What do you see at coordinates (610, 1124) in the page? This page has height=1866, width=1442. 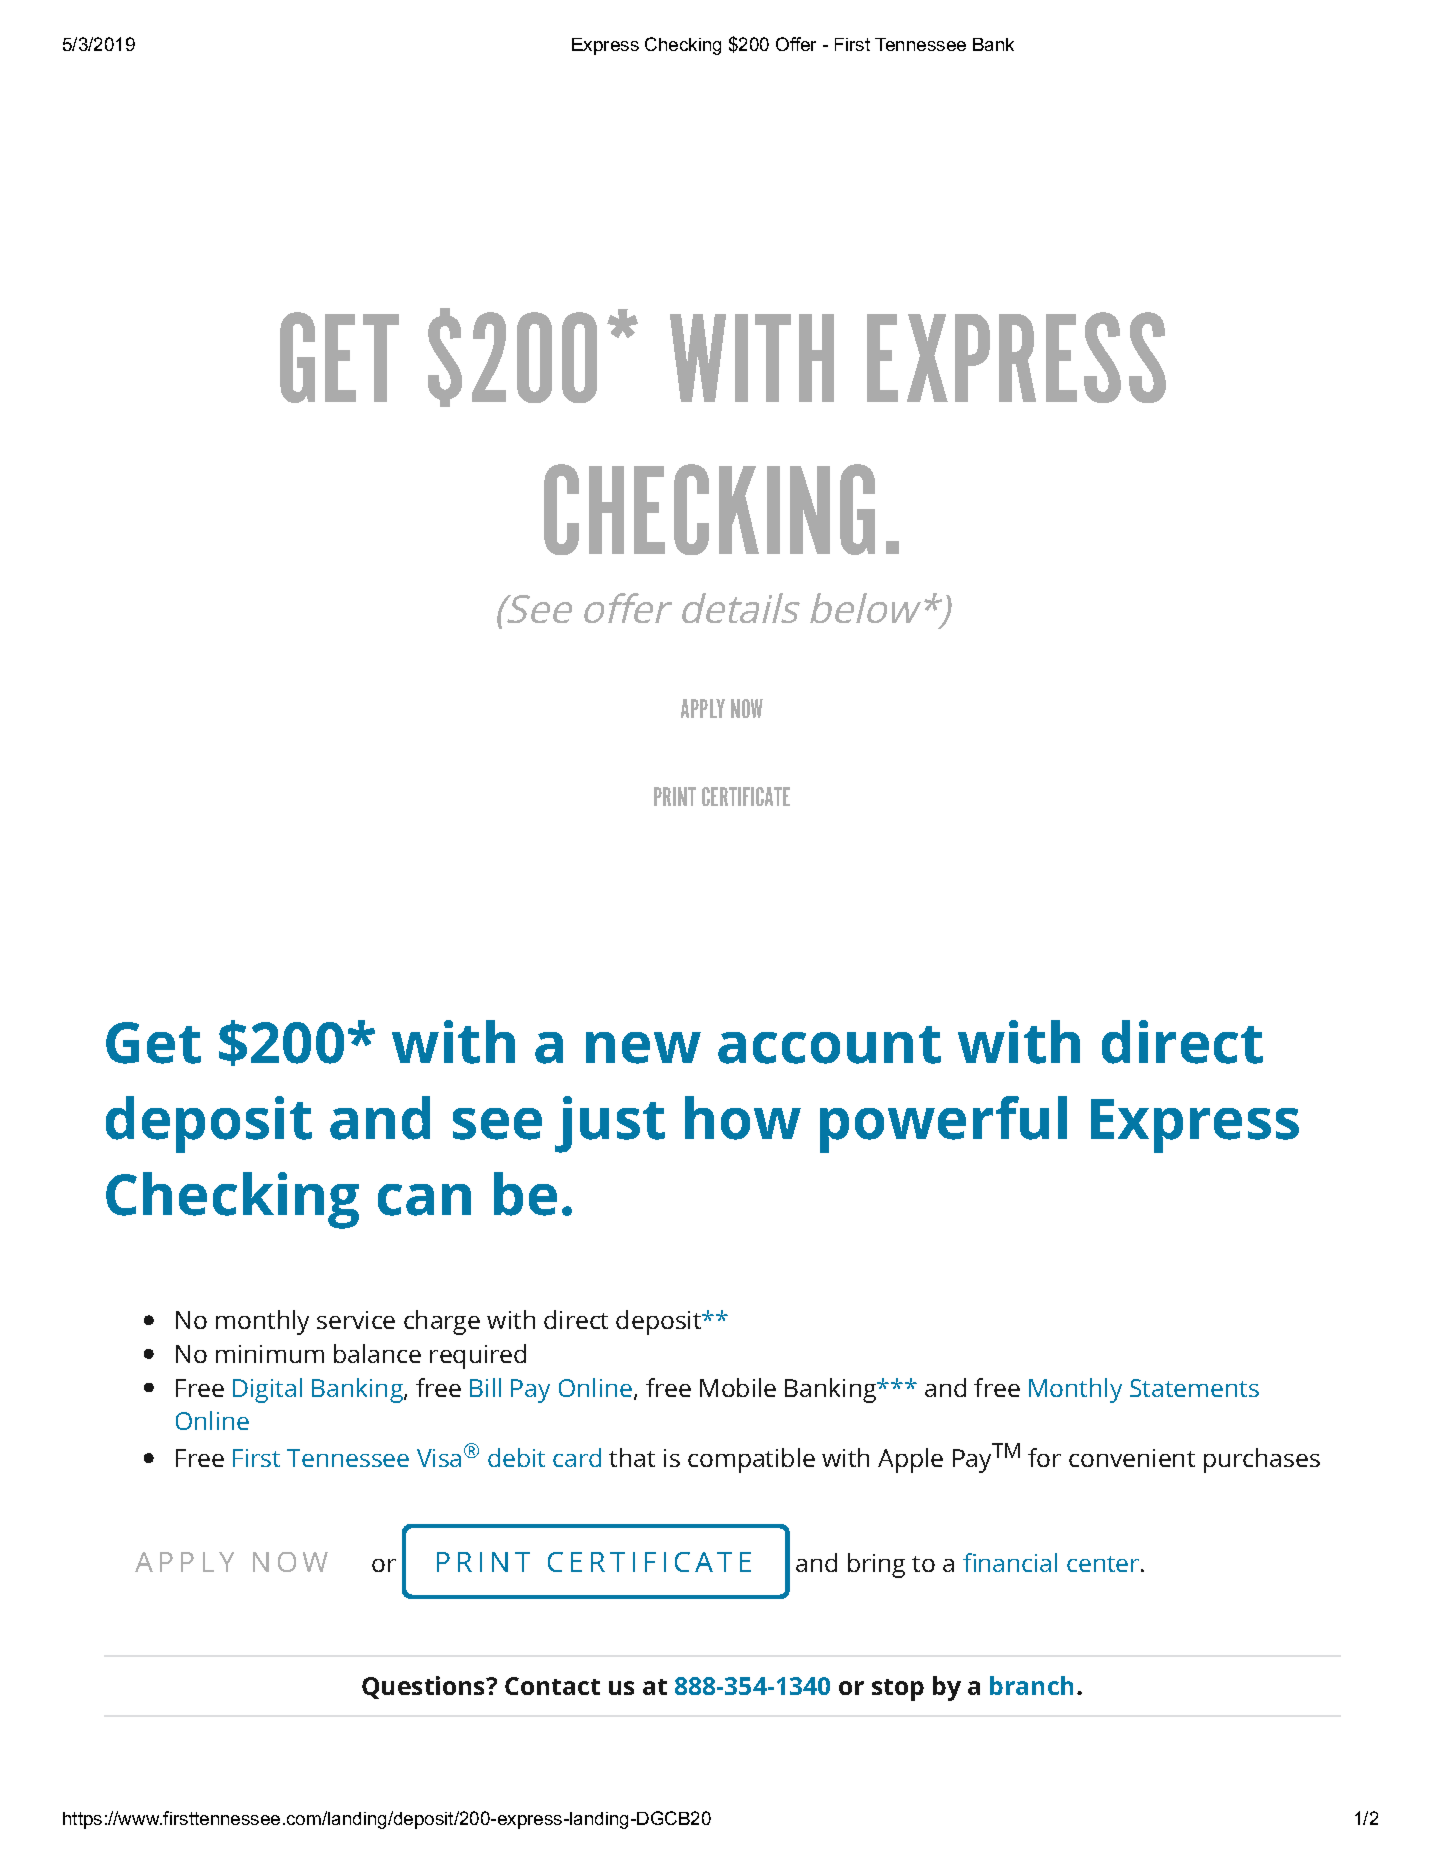 I see `just` at bounding box center [610, 1124].
